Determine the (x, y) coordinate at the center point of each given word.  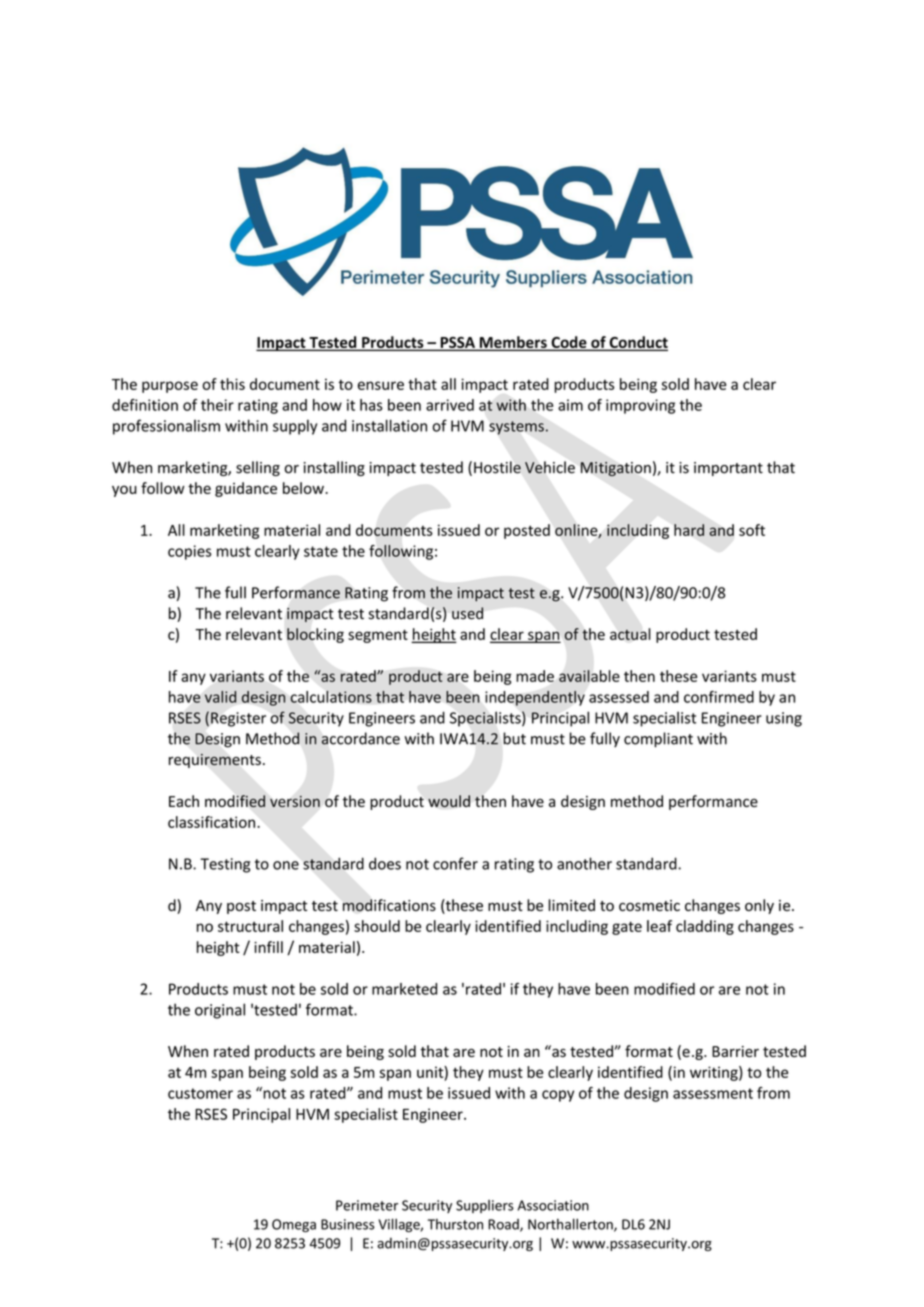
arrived (450, 405)
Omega (294, 1225)
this (232, 384)
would (449, 801)
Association (553, 1205)
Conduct (637, 343)
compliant (658, 740)
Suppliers (485, 1206)
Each (184, 801)
